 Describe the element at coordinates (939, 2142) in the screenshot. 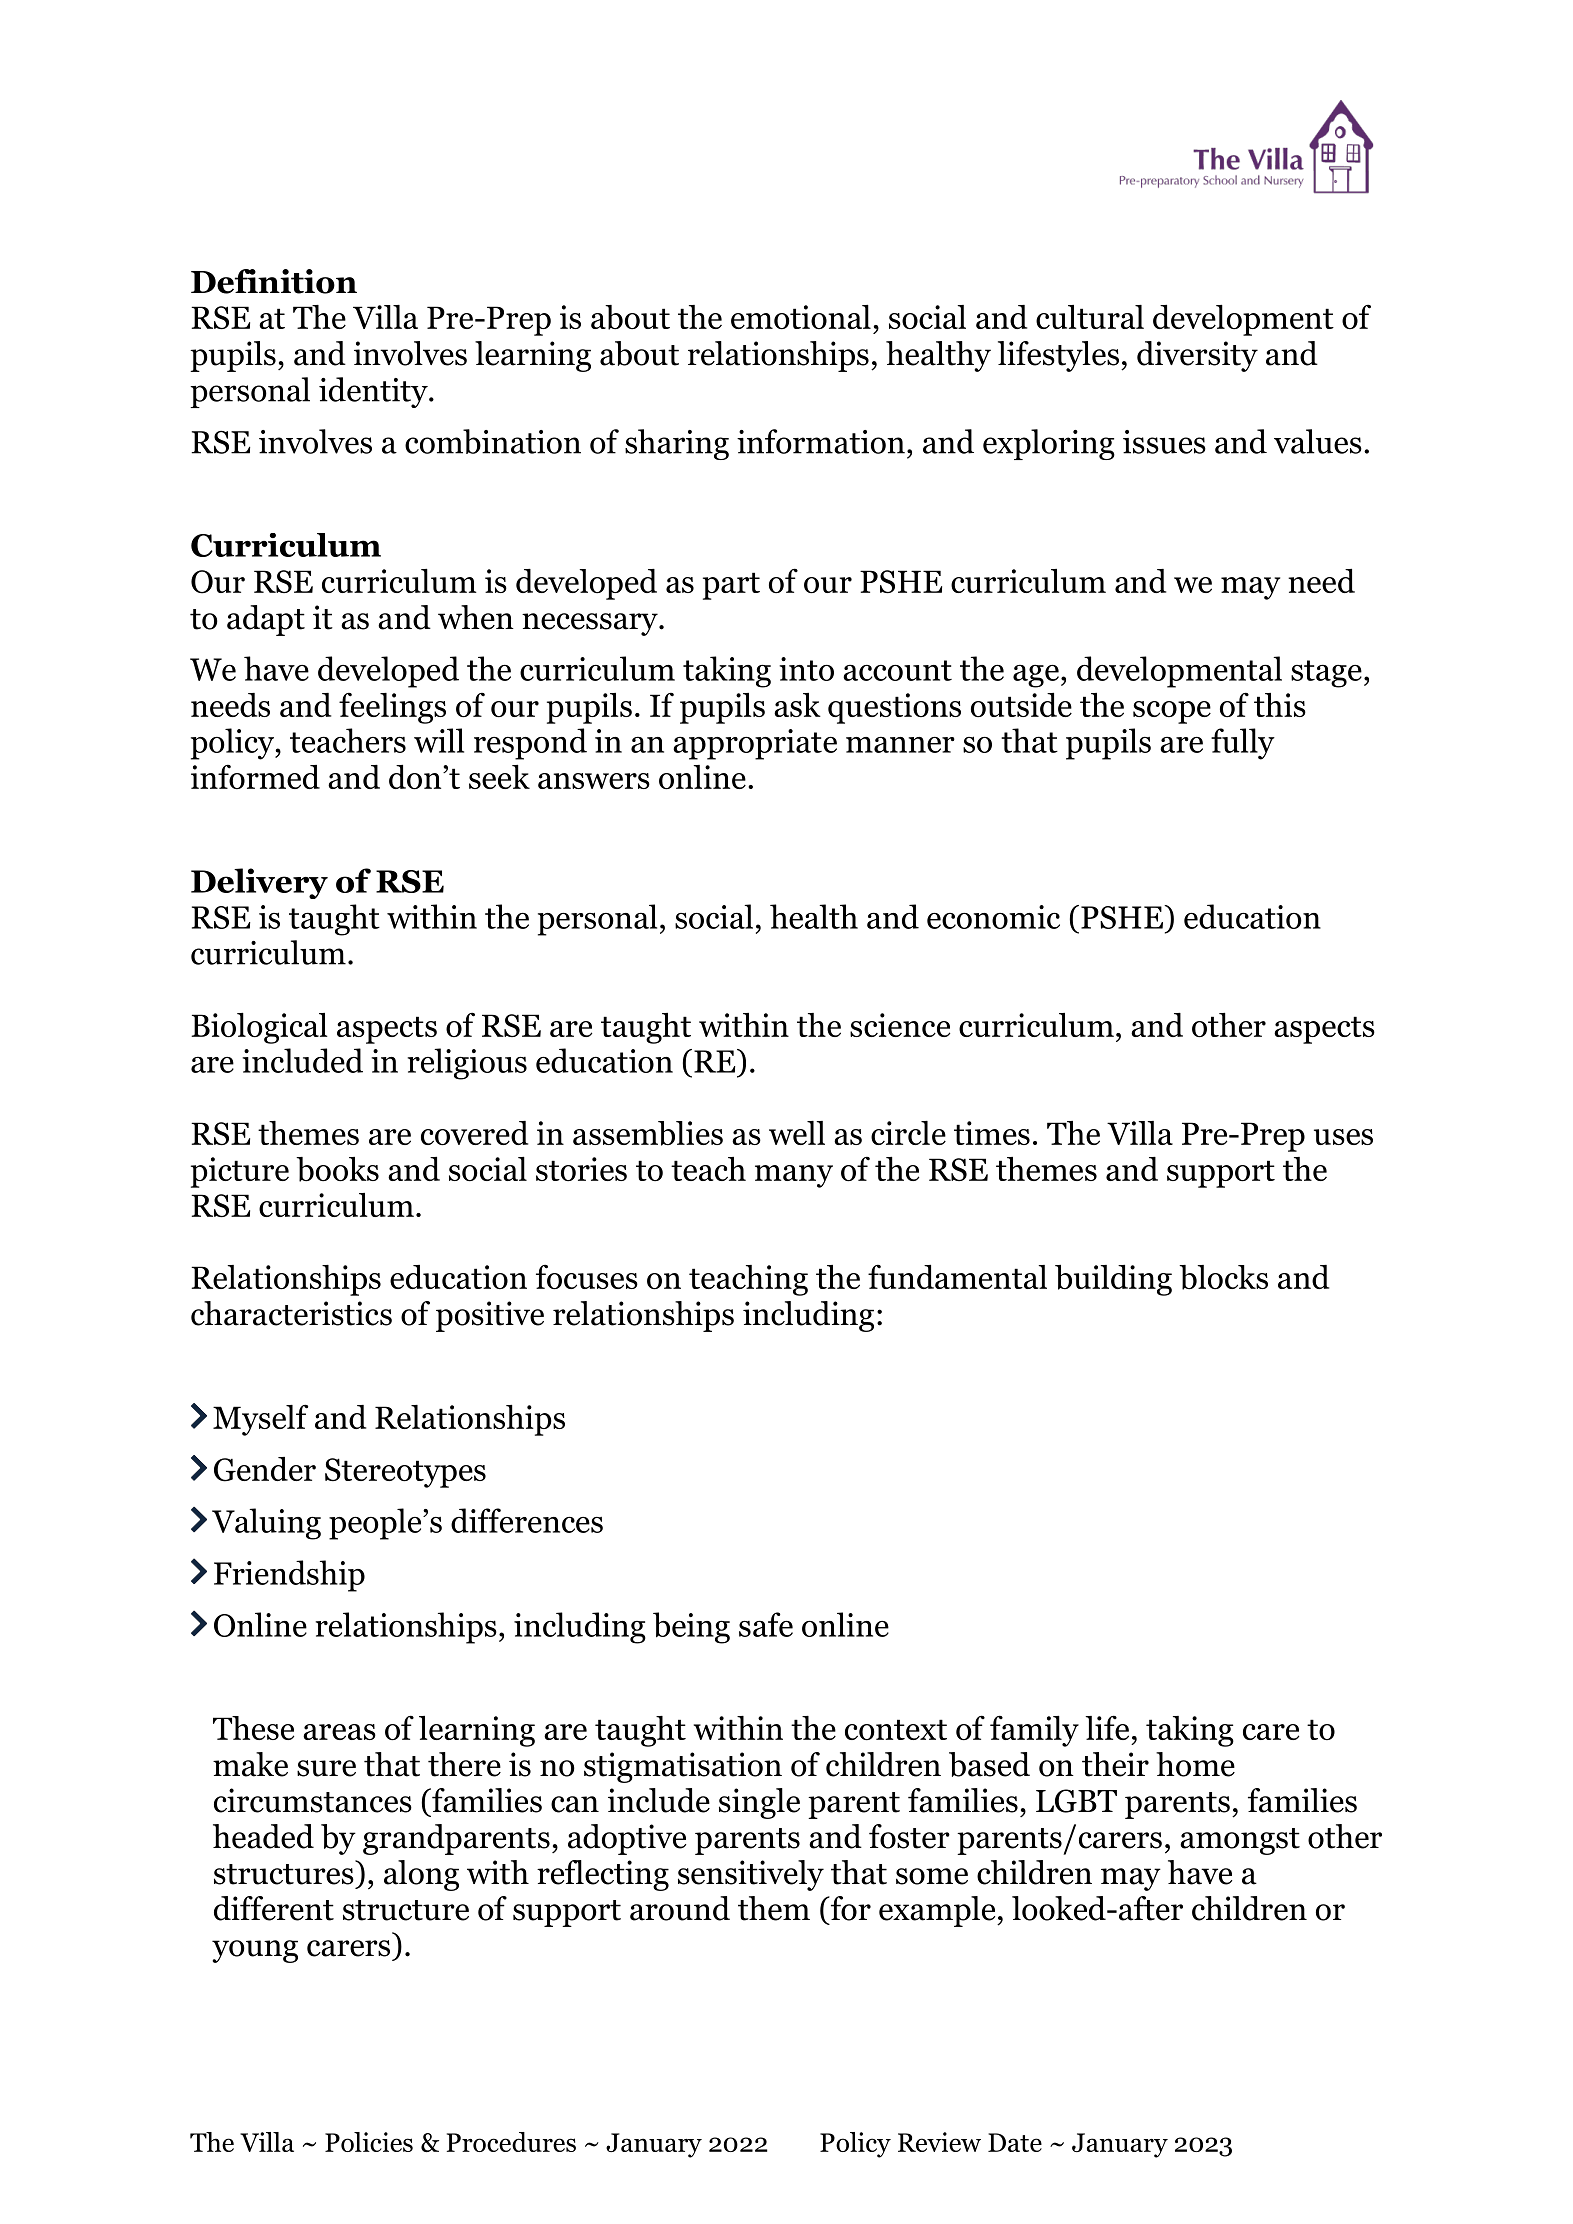

I see `Review` at that location.
